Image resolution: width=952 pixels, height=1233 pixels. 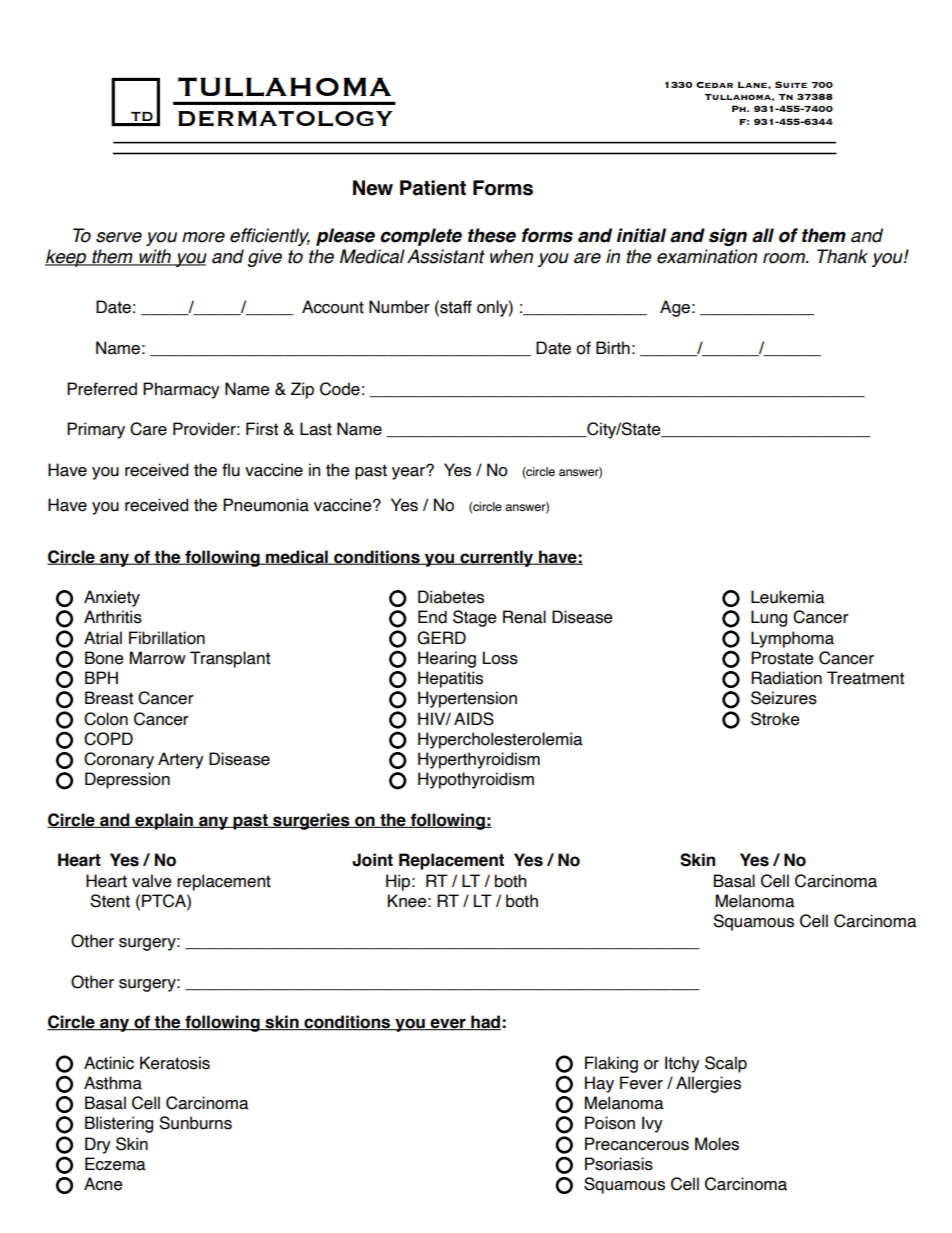 I want to click on Lung, so click(x=769, y=618).
